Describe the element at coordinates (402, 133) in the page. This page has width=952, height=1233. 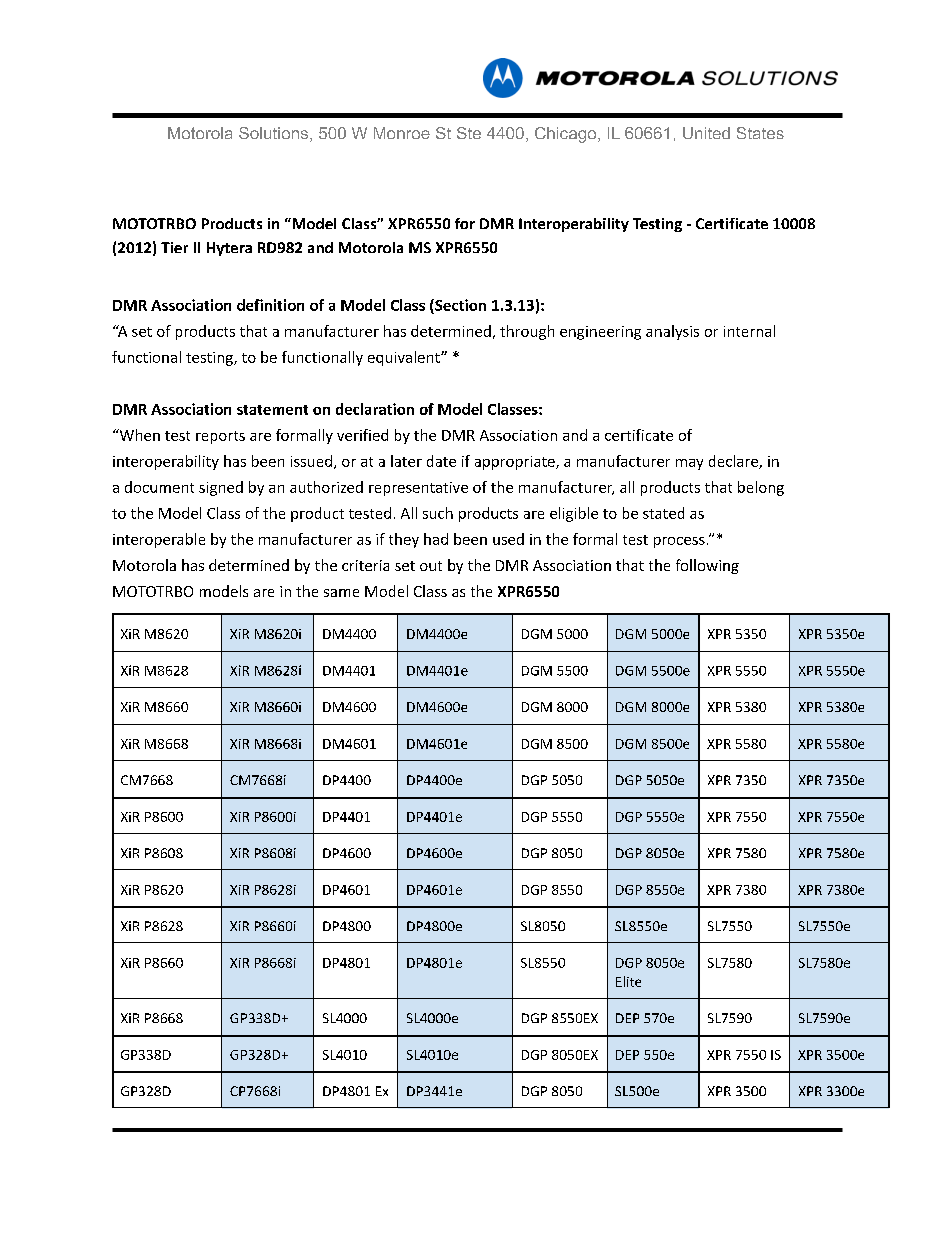
I see `Monroe` at that location.
